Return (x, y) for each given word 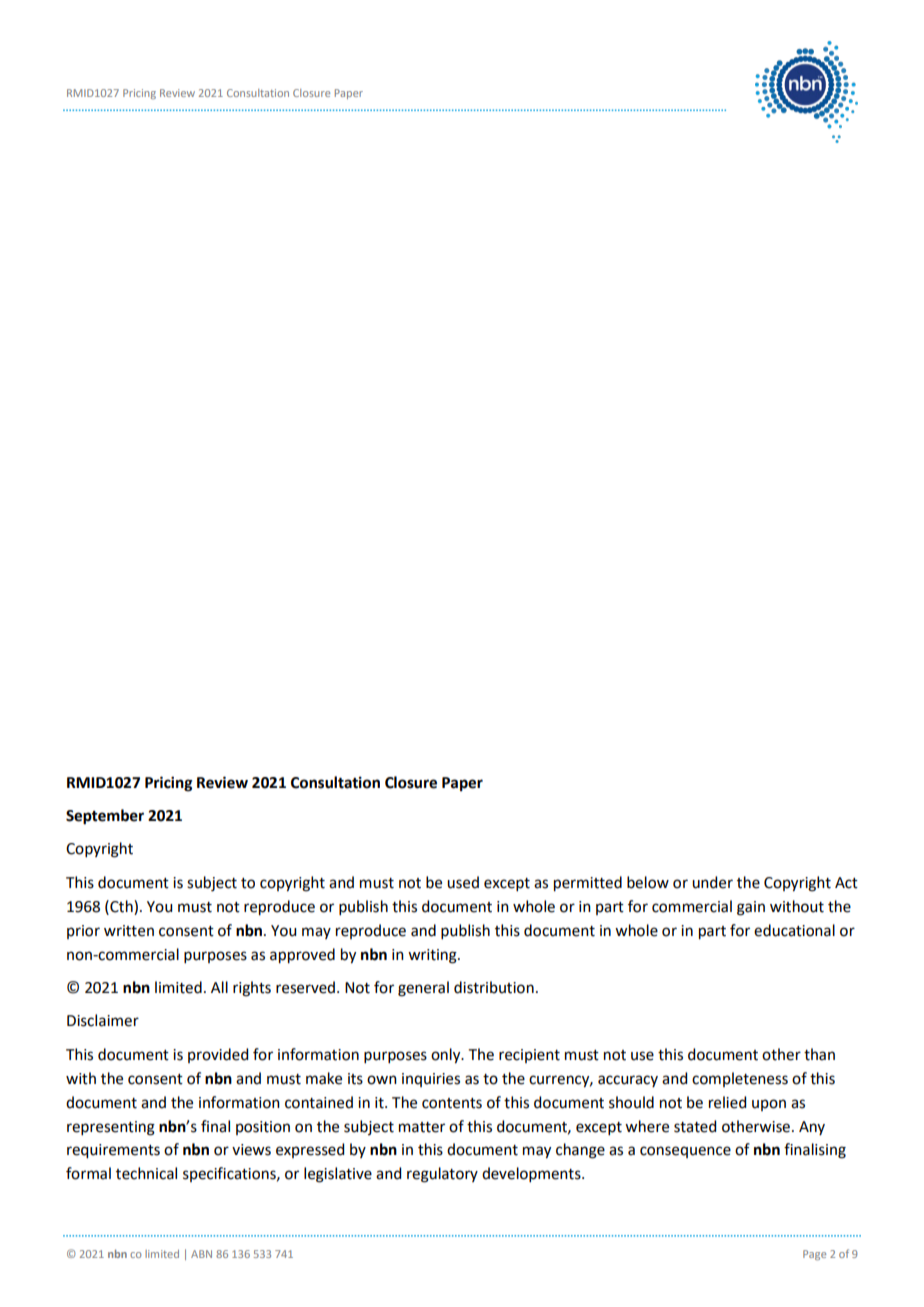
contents (452, 1103)
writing (433, 956)
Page (814, 1255)
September (105, 817)
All (219, 987)
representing (111, 1128)
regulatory (442, 1175)
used (463, 882)
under (712, 882)
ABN (201, 1254)
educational (794, 930)
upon (769, 1105)
